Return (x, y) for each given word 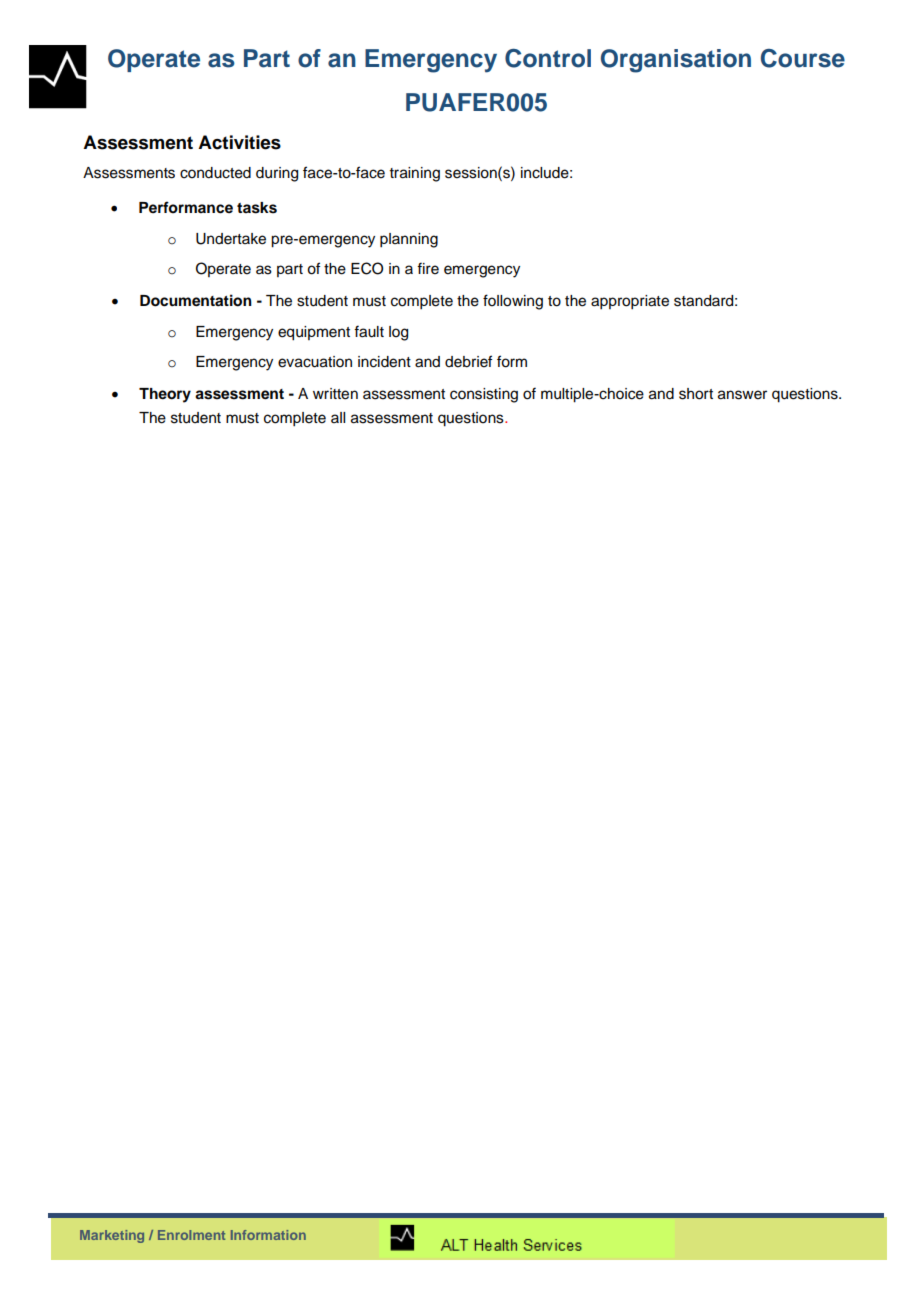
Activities (239, 142)
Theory (165, 395)
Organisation (676, 61)
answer (742, 395)
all (338, 417)
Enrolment (191, 1235)
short (696, 394)
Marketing (112, 1236)
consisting (484, 395)
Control (548, 58)
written (335, 394)
